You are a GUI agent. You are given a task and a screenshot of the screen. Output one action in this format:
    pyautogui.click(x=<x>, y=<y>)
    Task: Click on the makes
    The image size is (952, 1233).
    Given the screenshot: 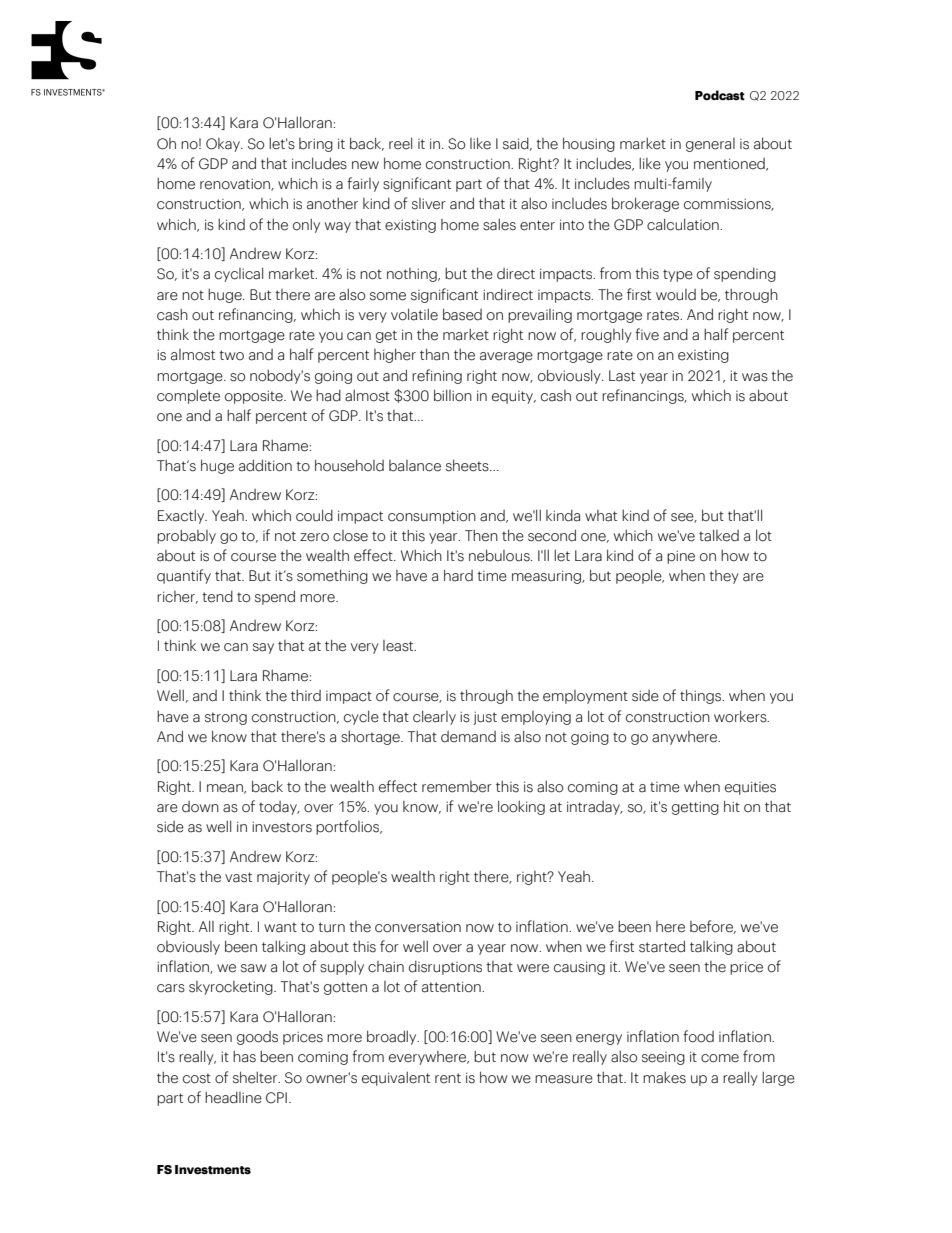 What is the action you would take?
    pyautogui.click(x=664, y=1077)
